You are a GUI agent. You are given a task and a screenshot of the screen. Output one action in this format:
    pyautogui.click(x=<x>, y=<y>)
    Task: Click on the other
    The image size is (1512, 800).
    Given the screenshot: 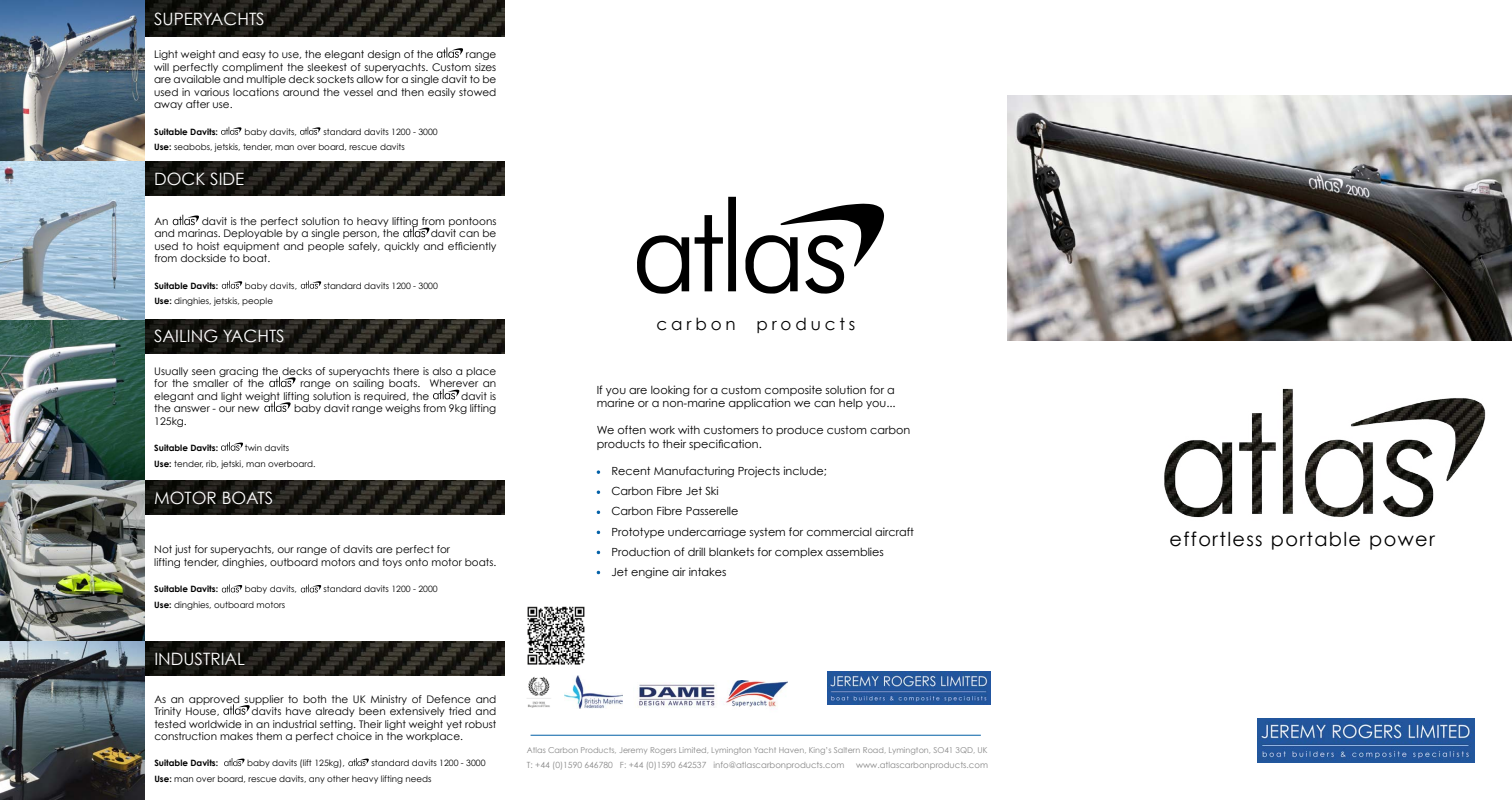 What is the action you would take?
    pyautogui.click(x=338, y=778)
